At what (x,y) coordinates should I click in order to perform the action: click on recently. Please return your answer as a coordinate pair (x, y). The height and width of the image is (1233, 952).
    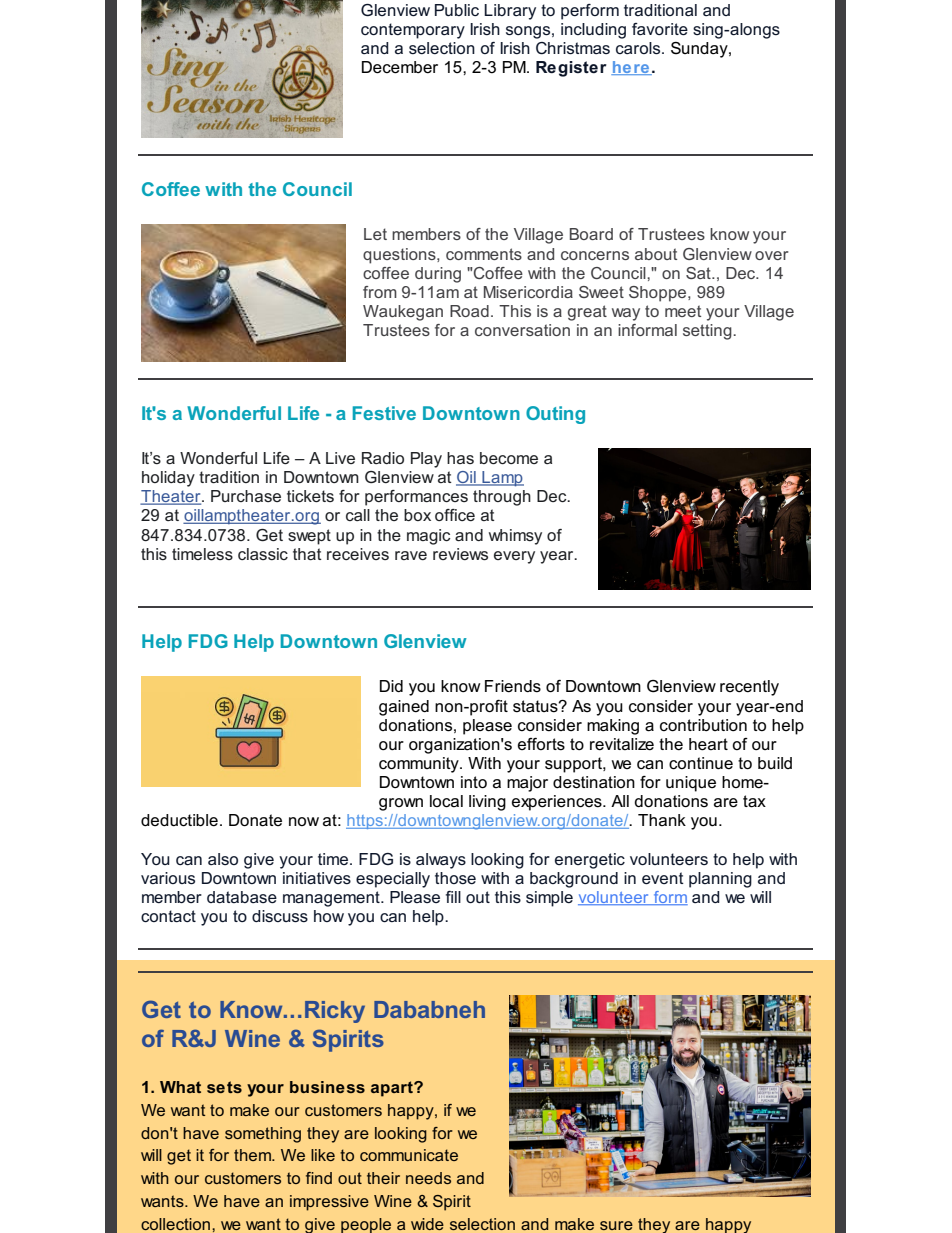
    Looking at the image, I should click on (749, 688).
